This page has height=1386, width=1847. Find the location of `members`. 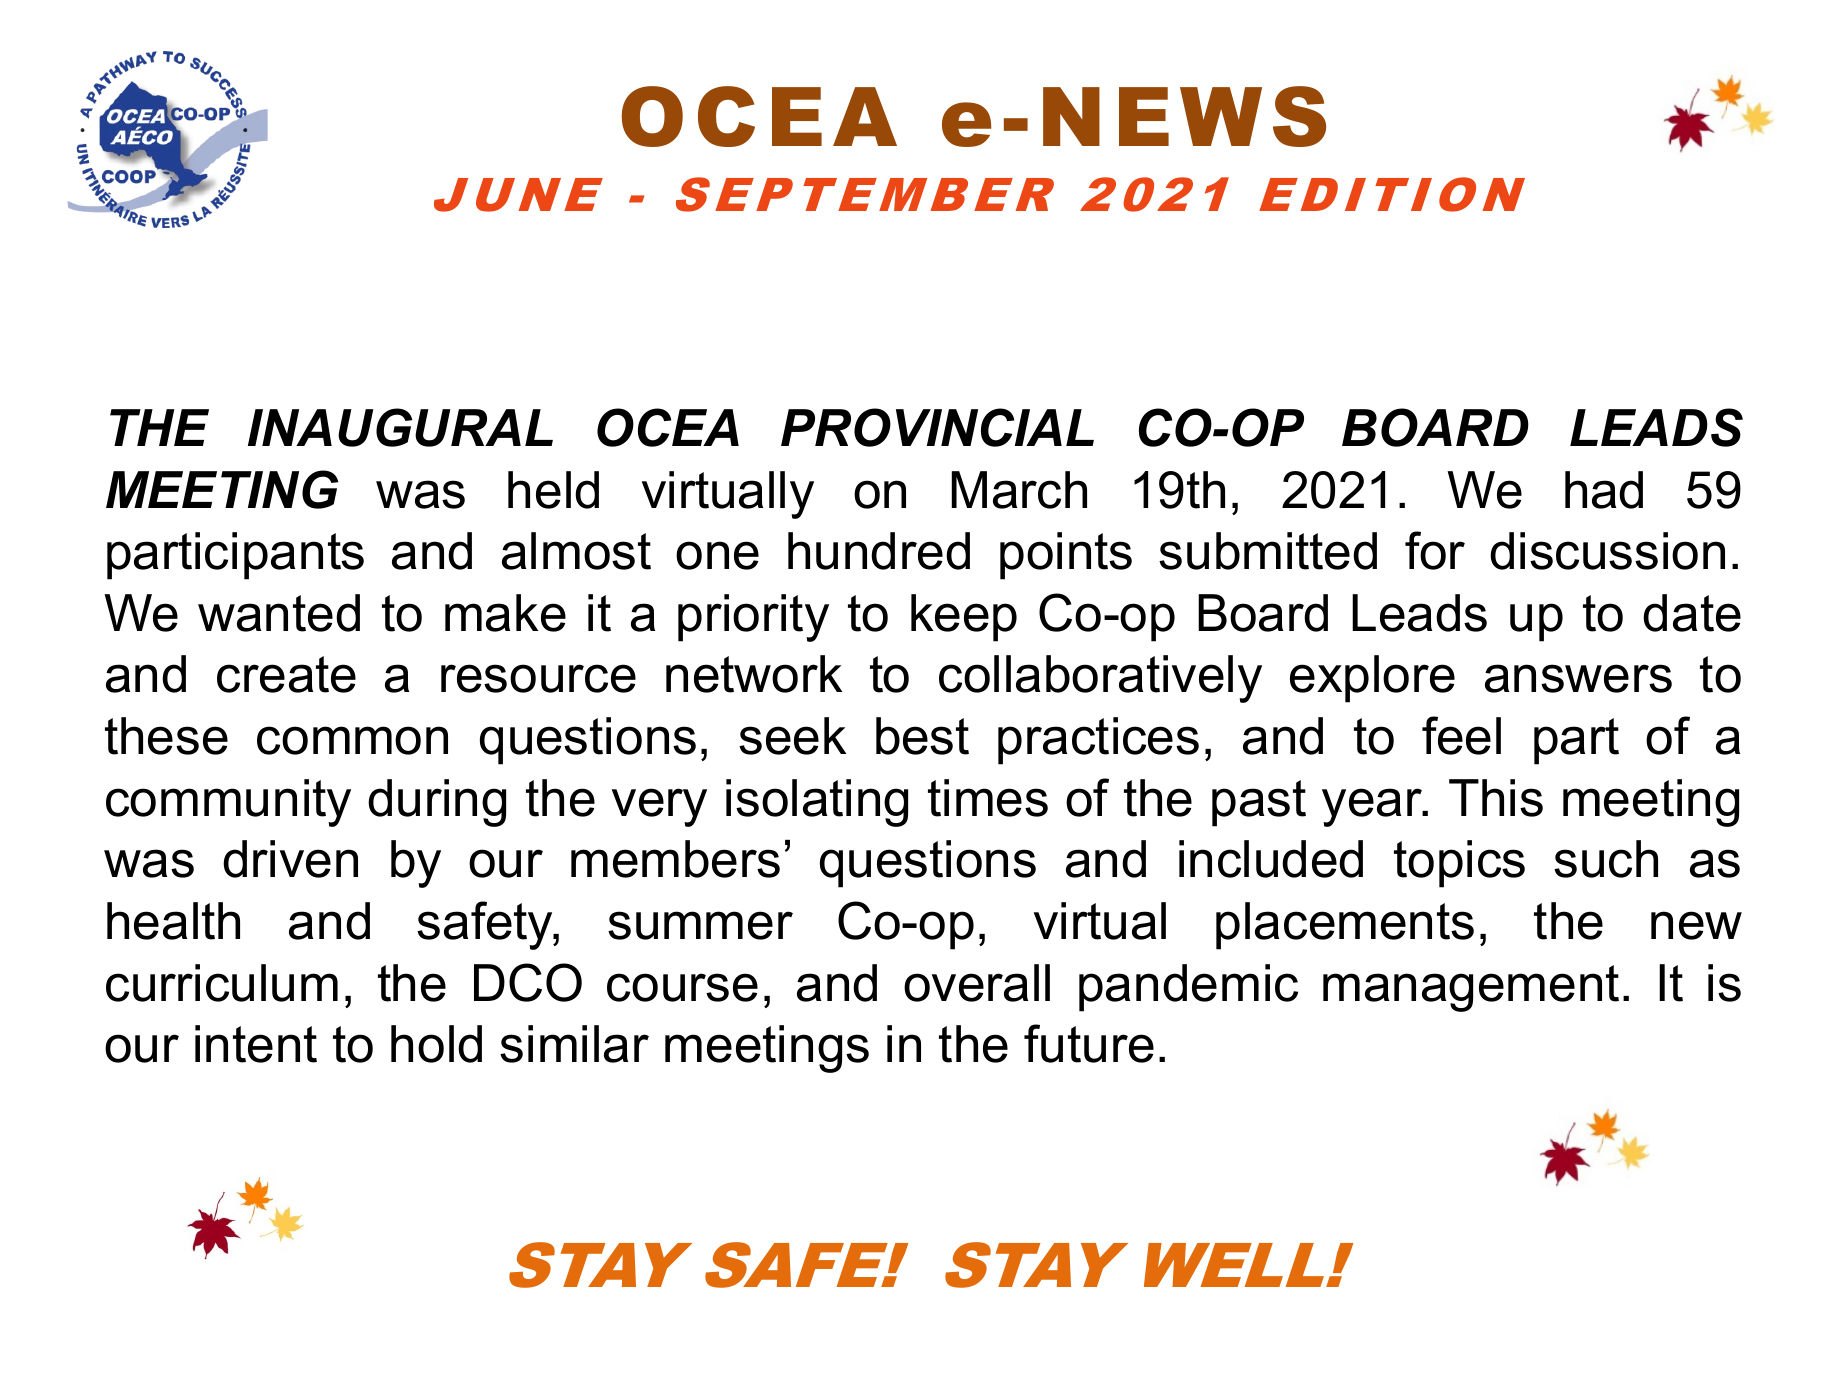

members is located at coordinates (675, 859).
